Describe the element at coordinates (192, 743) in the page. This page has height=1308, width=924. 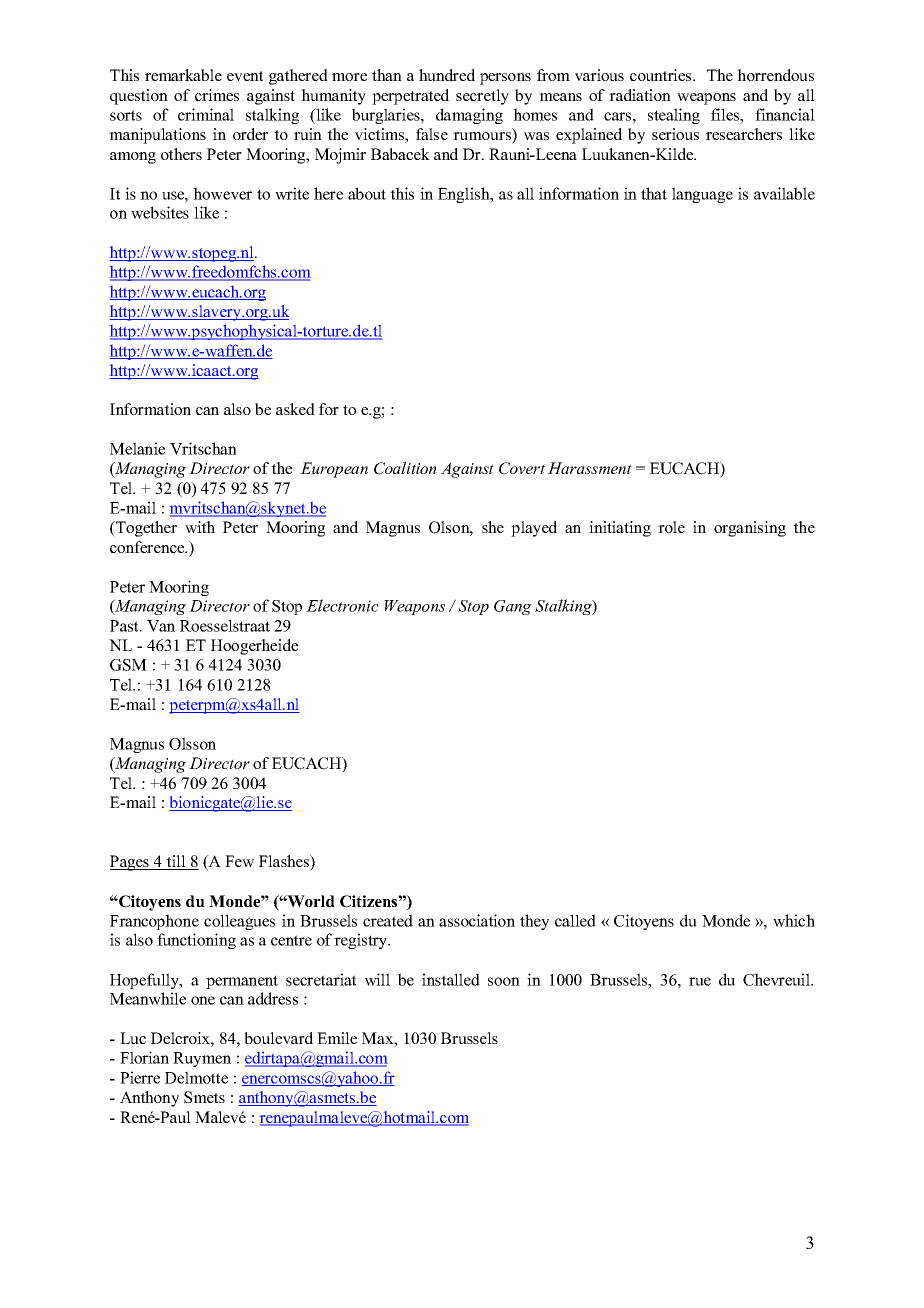
I see `Olsson` at that location.
